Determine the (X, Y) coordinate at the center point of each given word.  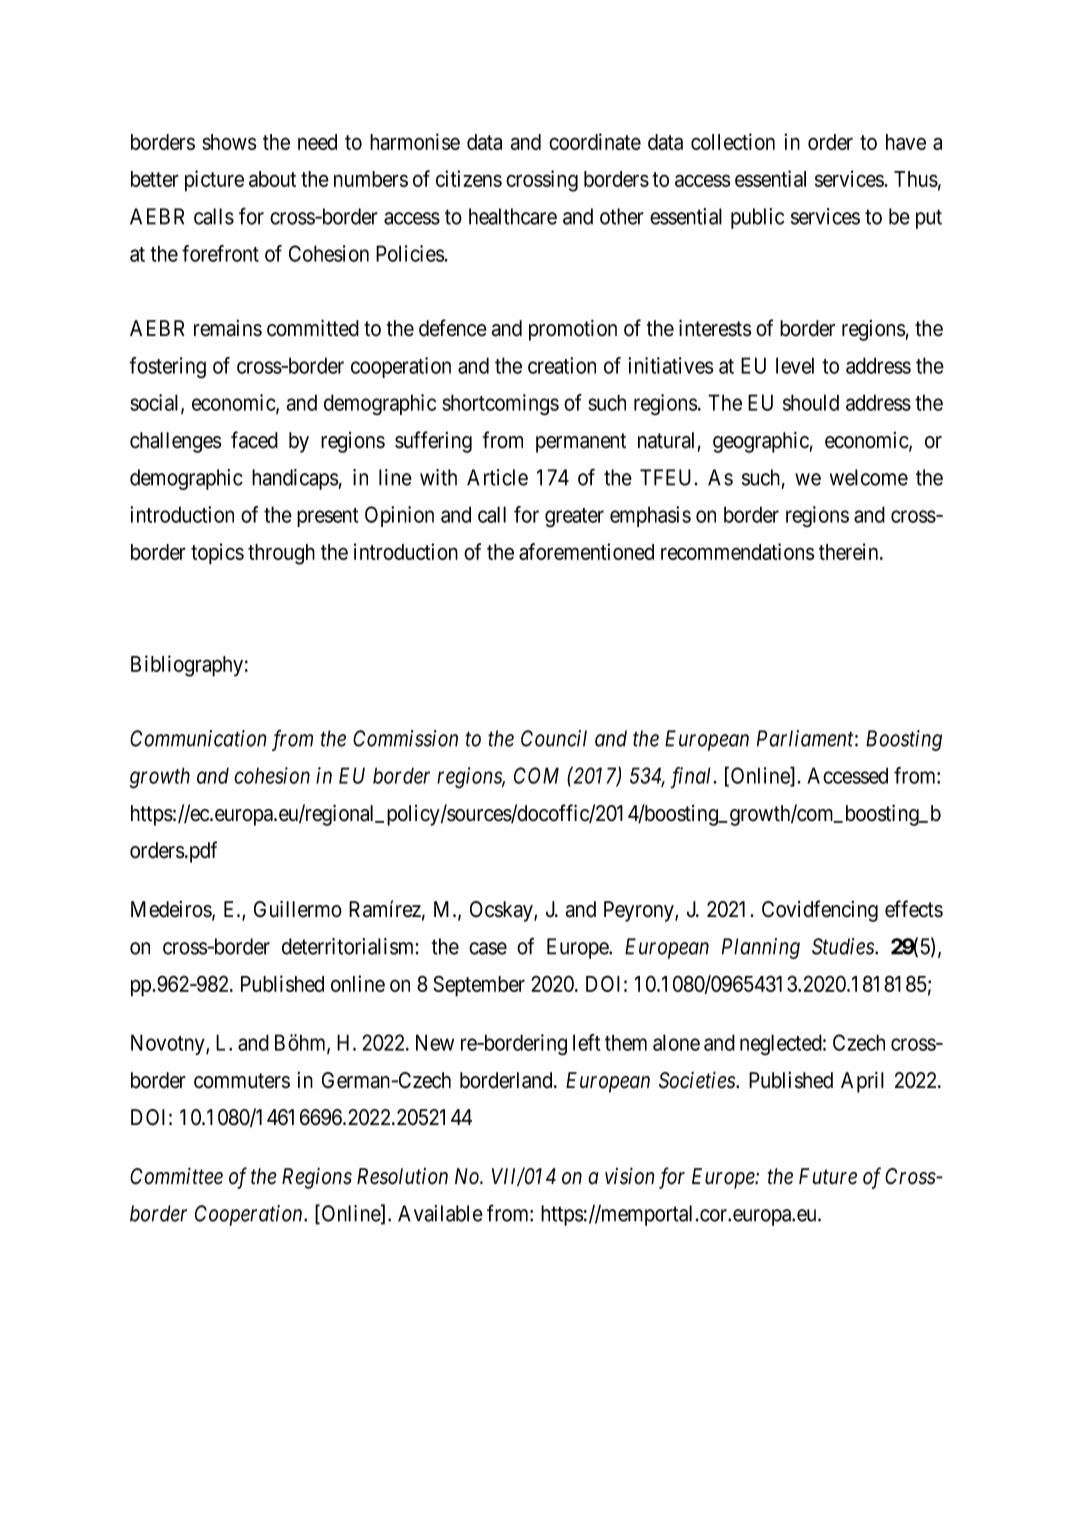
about (272, 179)
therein (850, 551)
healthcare (513, 216)
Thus (916, 179)
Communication (198, 738)
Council (554, 738)
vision (630, 1176)
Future (828, 1176)
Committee (176, 1176)
